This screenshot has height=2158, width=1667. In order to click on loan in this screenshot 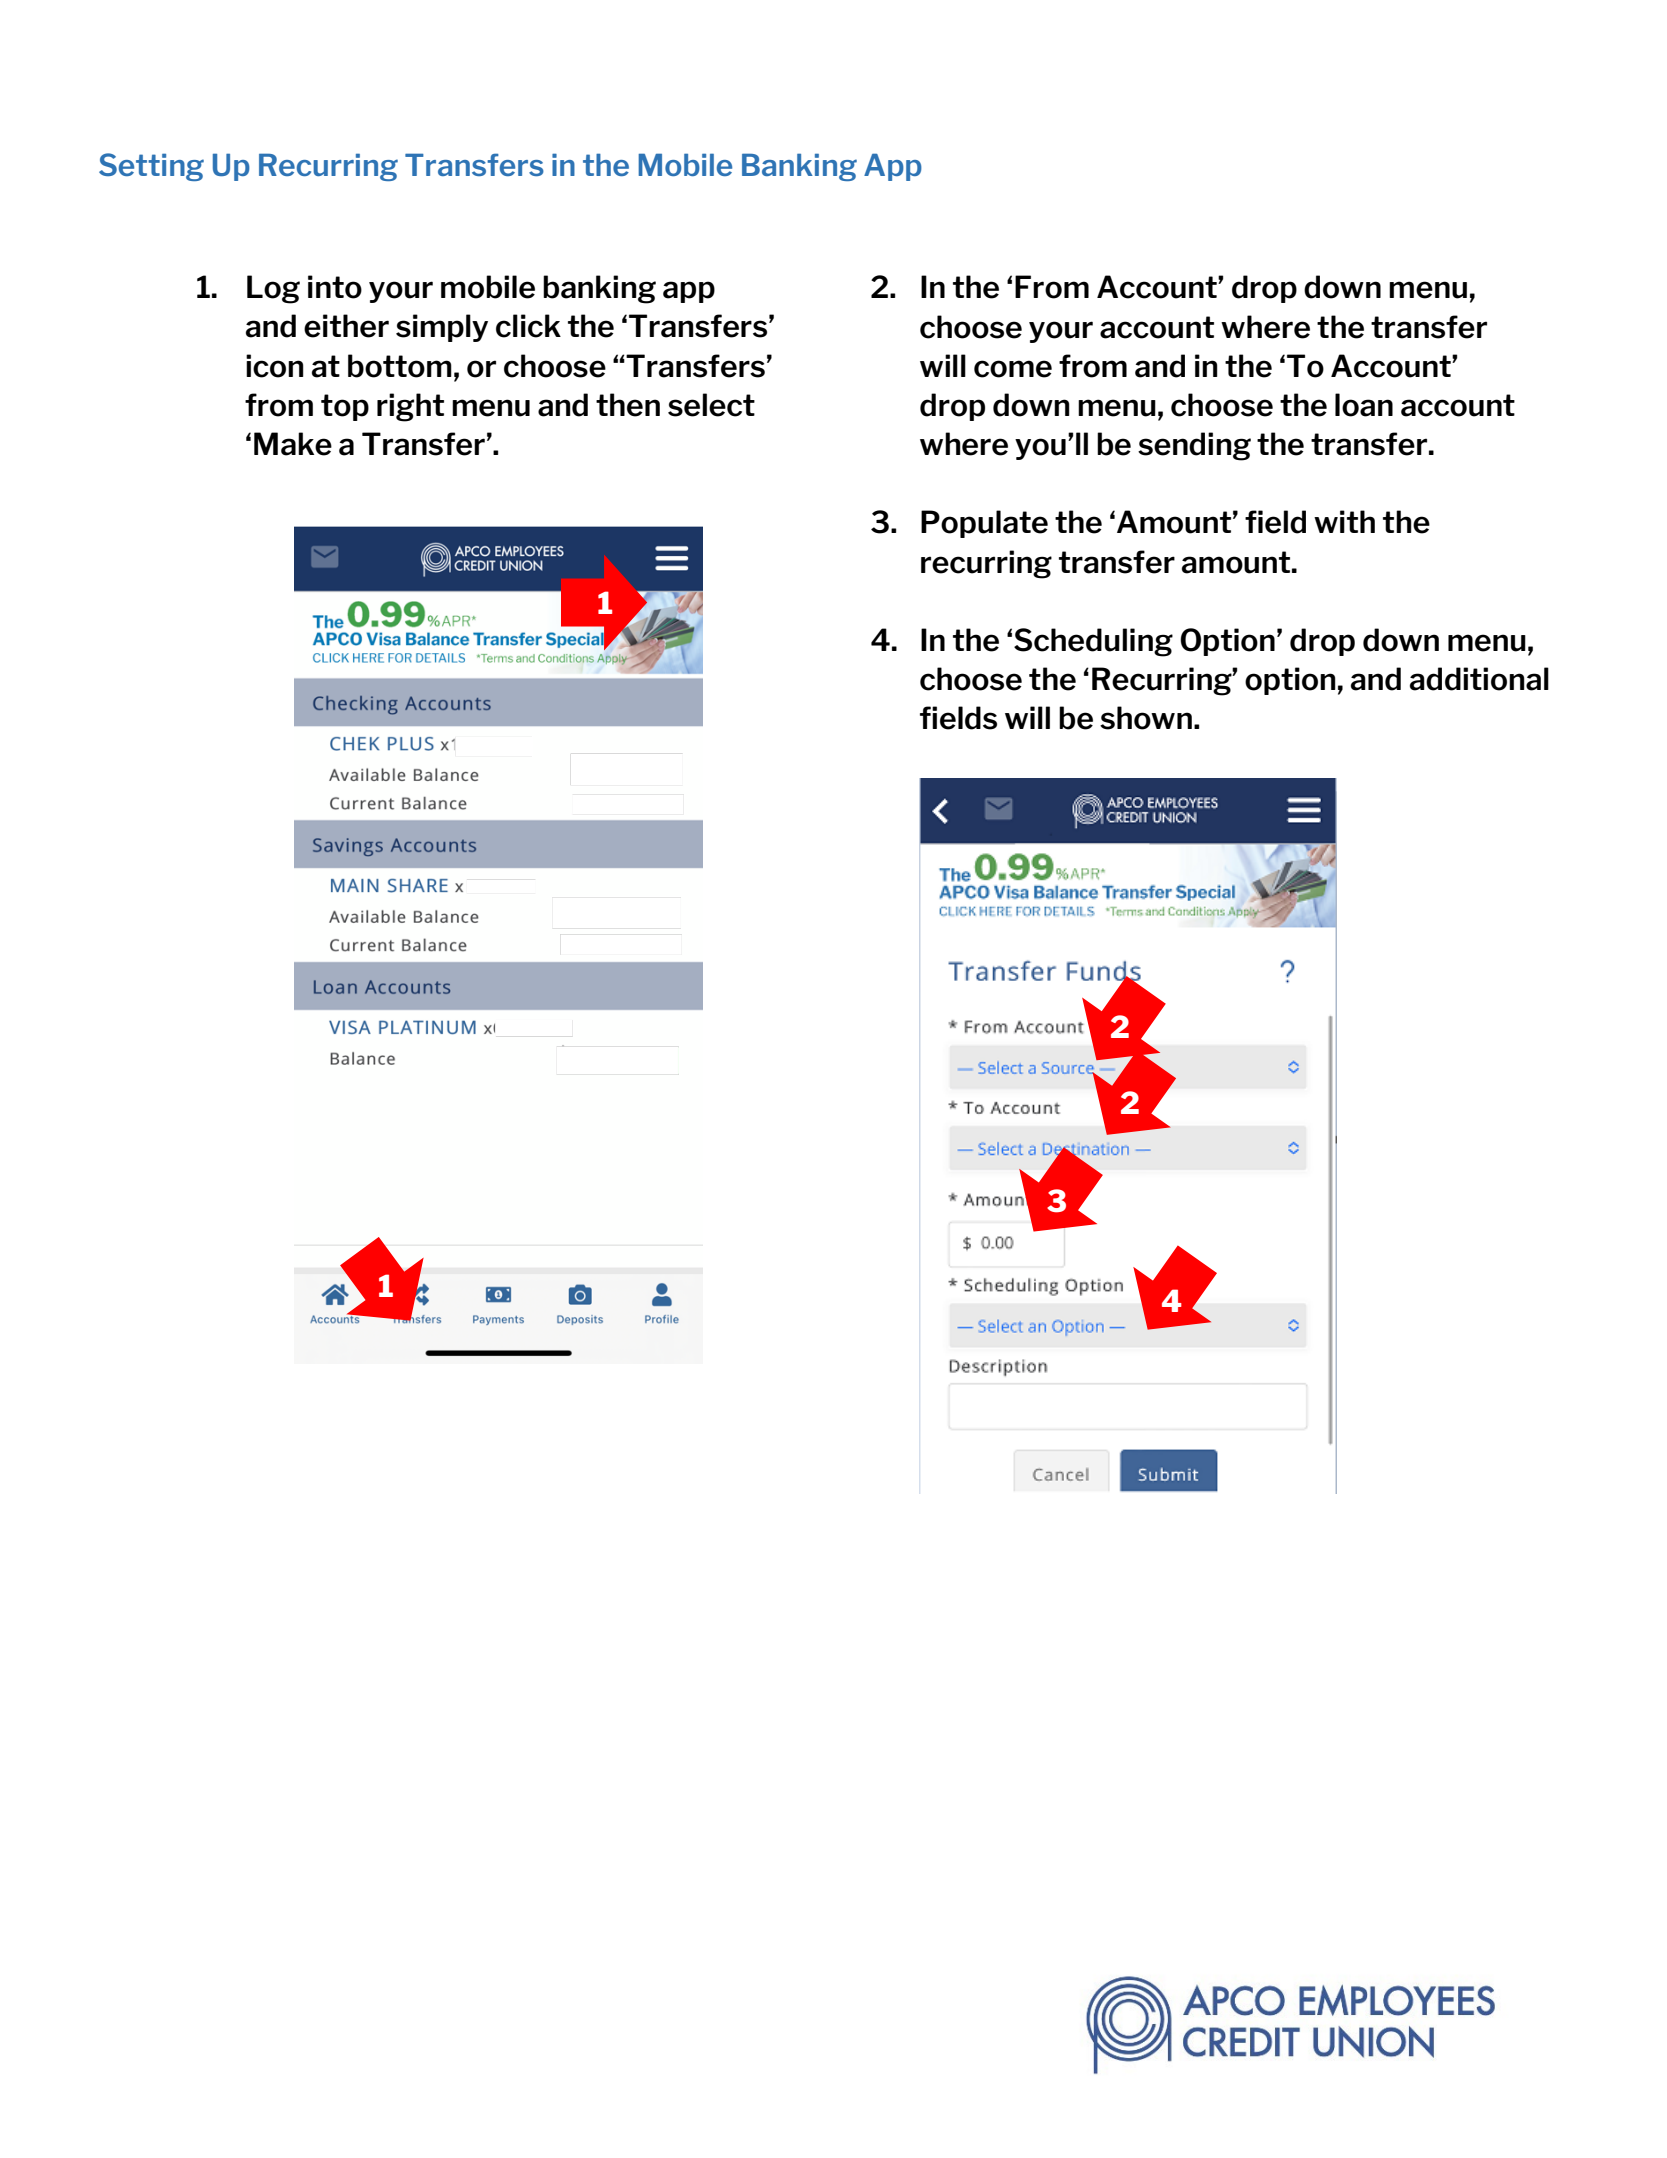, I will do `click(1364, 405)`.
